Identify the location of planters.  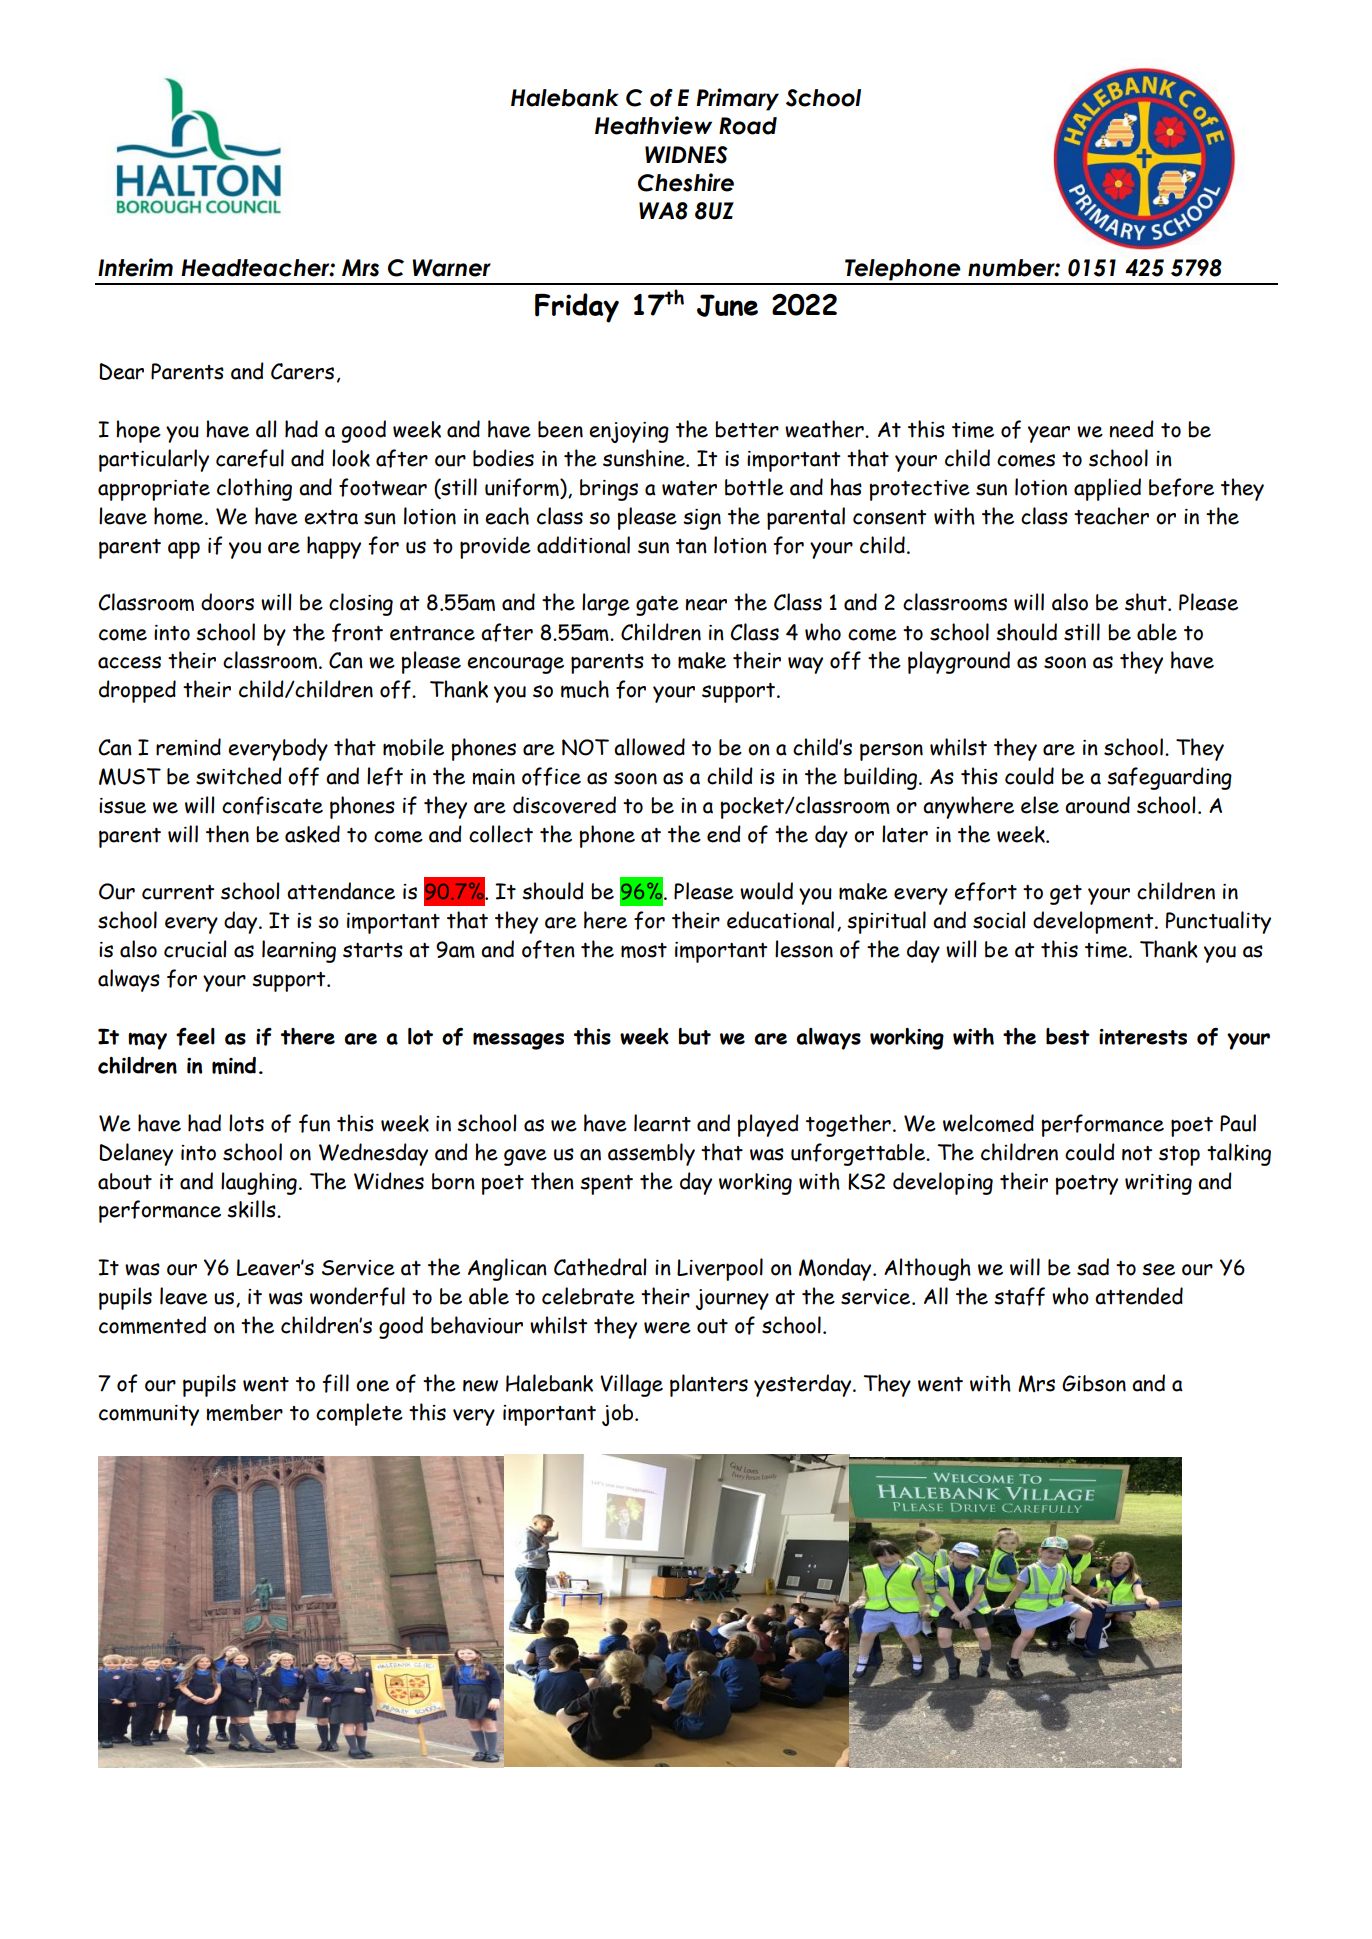
(709, 1385).
